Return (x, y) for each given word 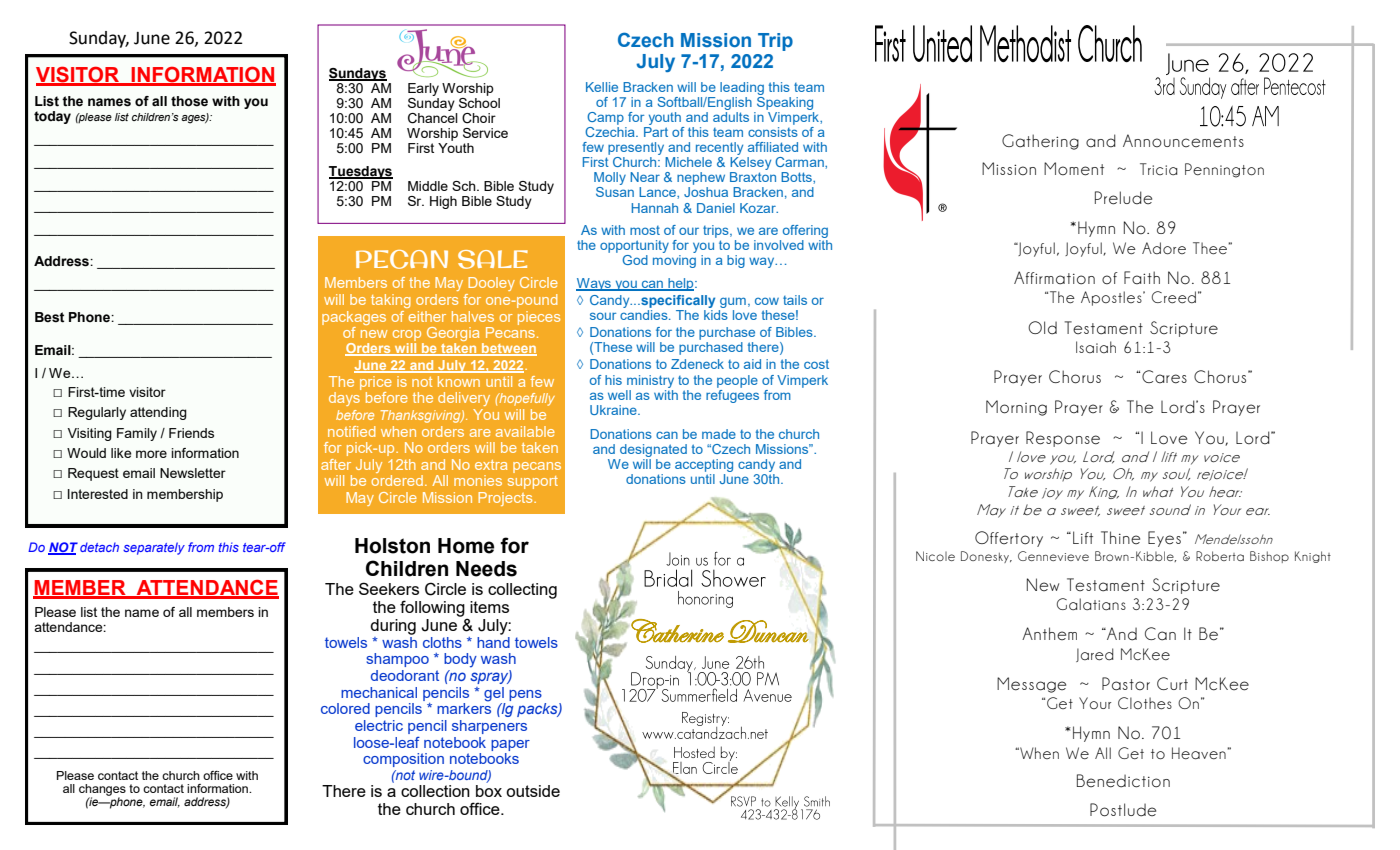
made (719, 434)
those (189, 101)
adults (731, 115)
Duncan (770, 630)
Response (1063, 439)
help (681, 284)
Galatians (1091, 604)
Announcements (1183, 141)
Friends (191, 433)
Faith (1142, 278)
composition (403, 760)
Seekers (389, 588)
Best (49, 317)
